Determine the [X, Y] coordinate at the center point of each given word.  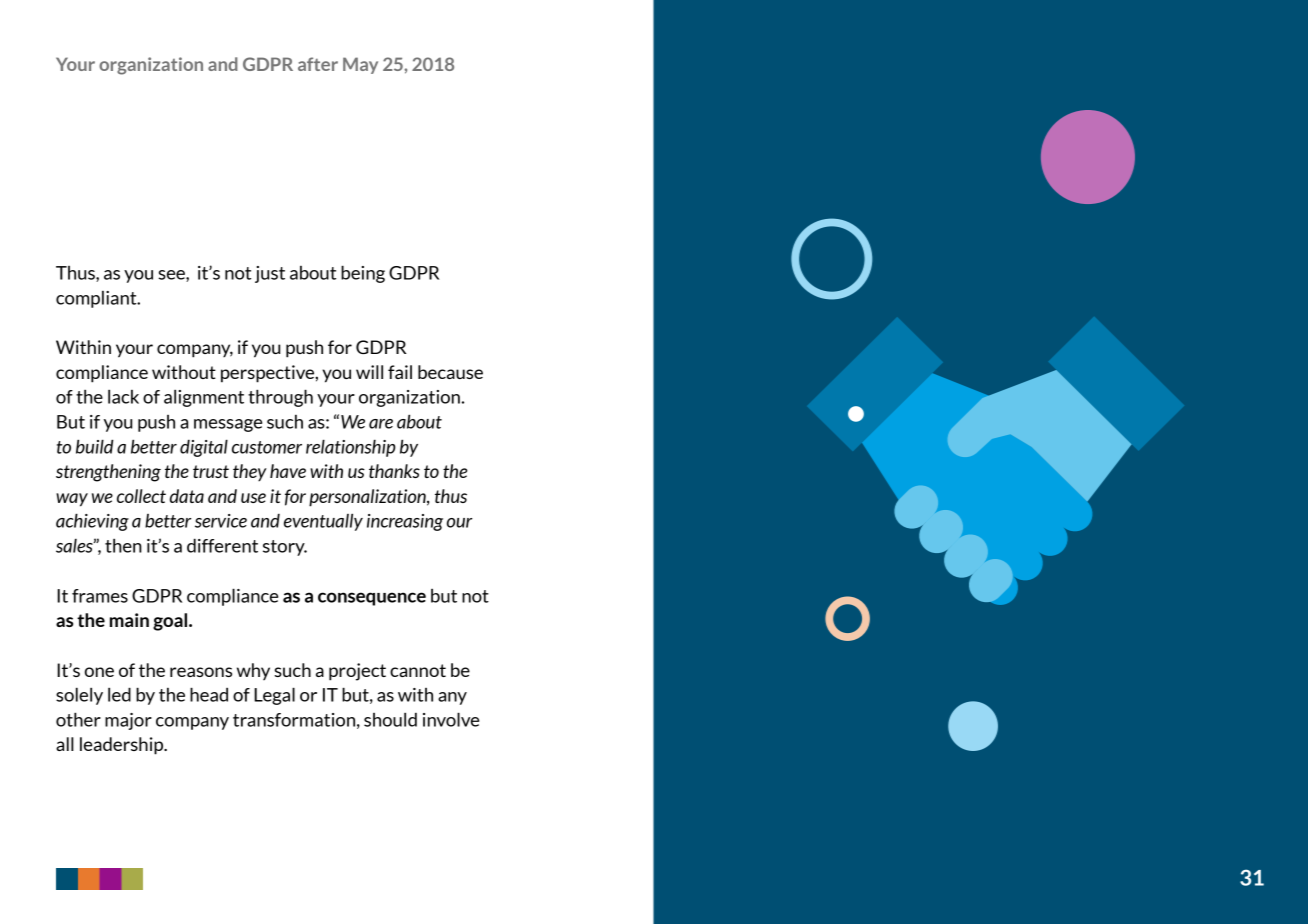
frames [100, 596]
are [381, 424]
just [270, 274]
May [360, 65]
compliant [97, 299]
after [318, 64]
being [363, 274]
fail [400, 372]
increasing [405, 522]
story [285, 548]
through [280, 398]
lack [123, 397]
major [128, 721]
